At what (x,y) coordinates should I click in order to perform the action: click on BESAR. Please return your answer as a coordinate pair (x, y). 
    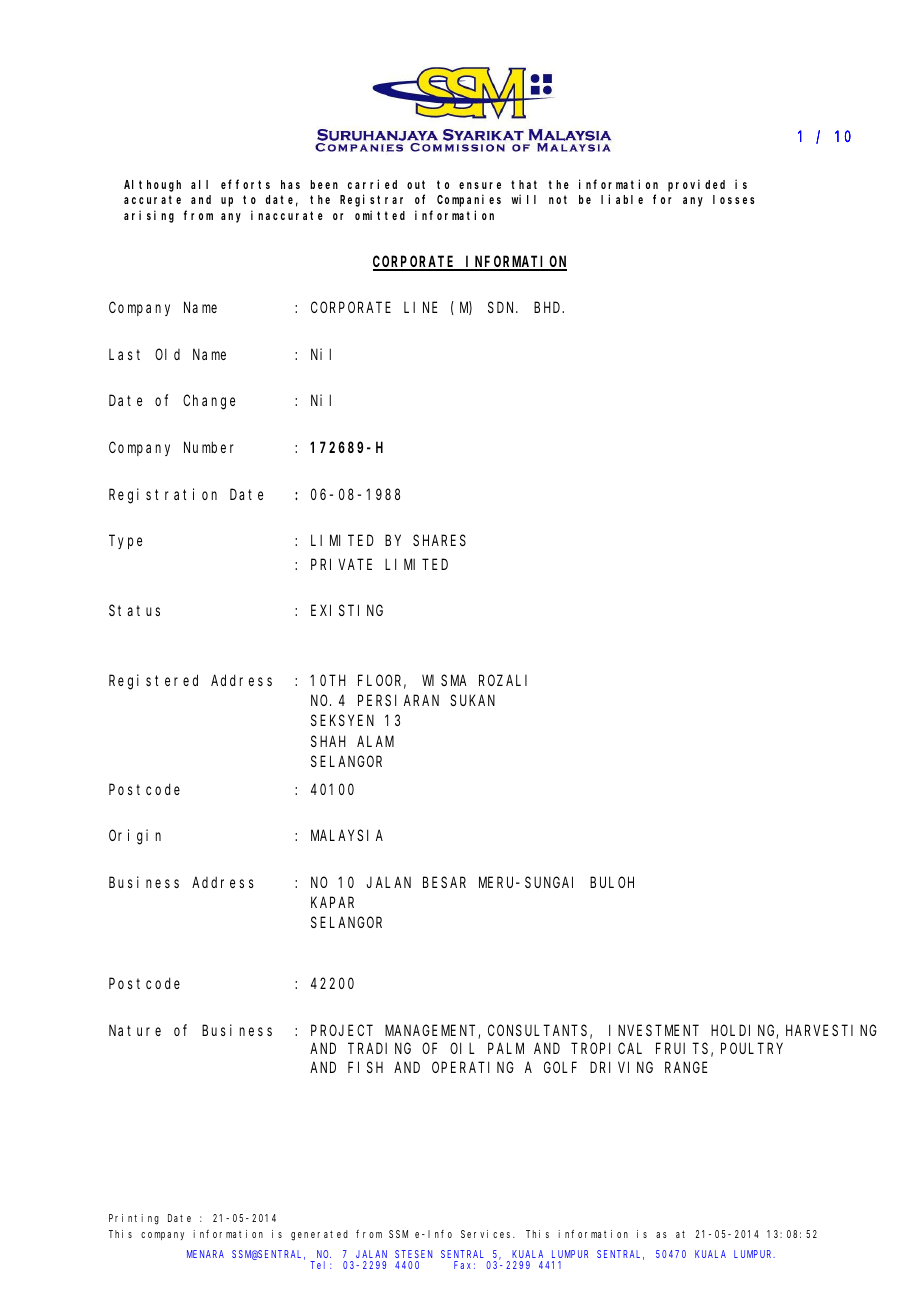
    Looking at the image, I should click on (444, 882).
